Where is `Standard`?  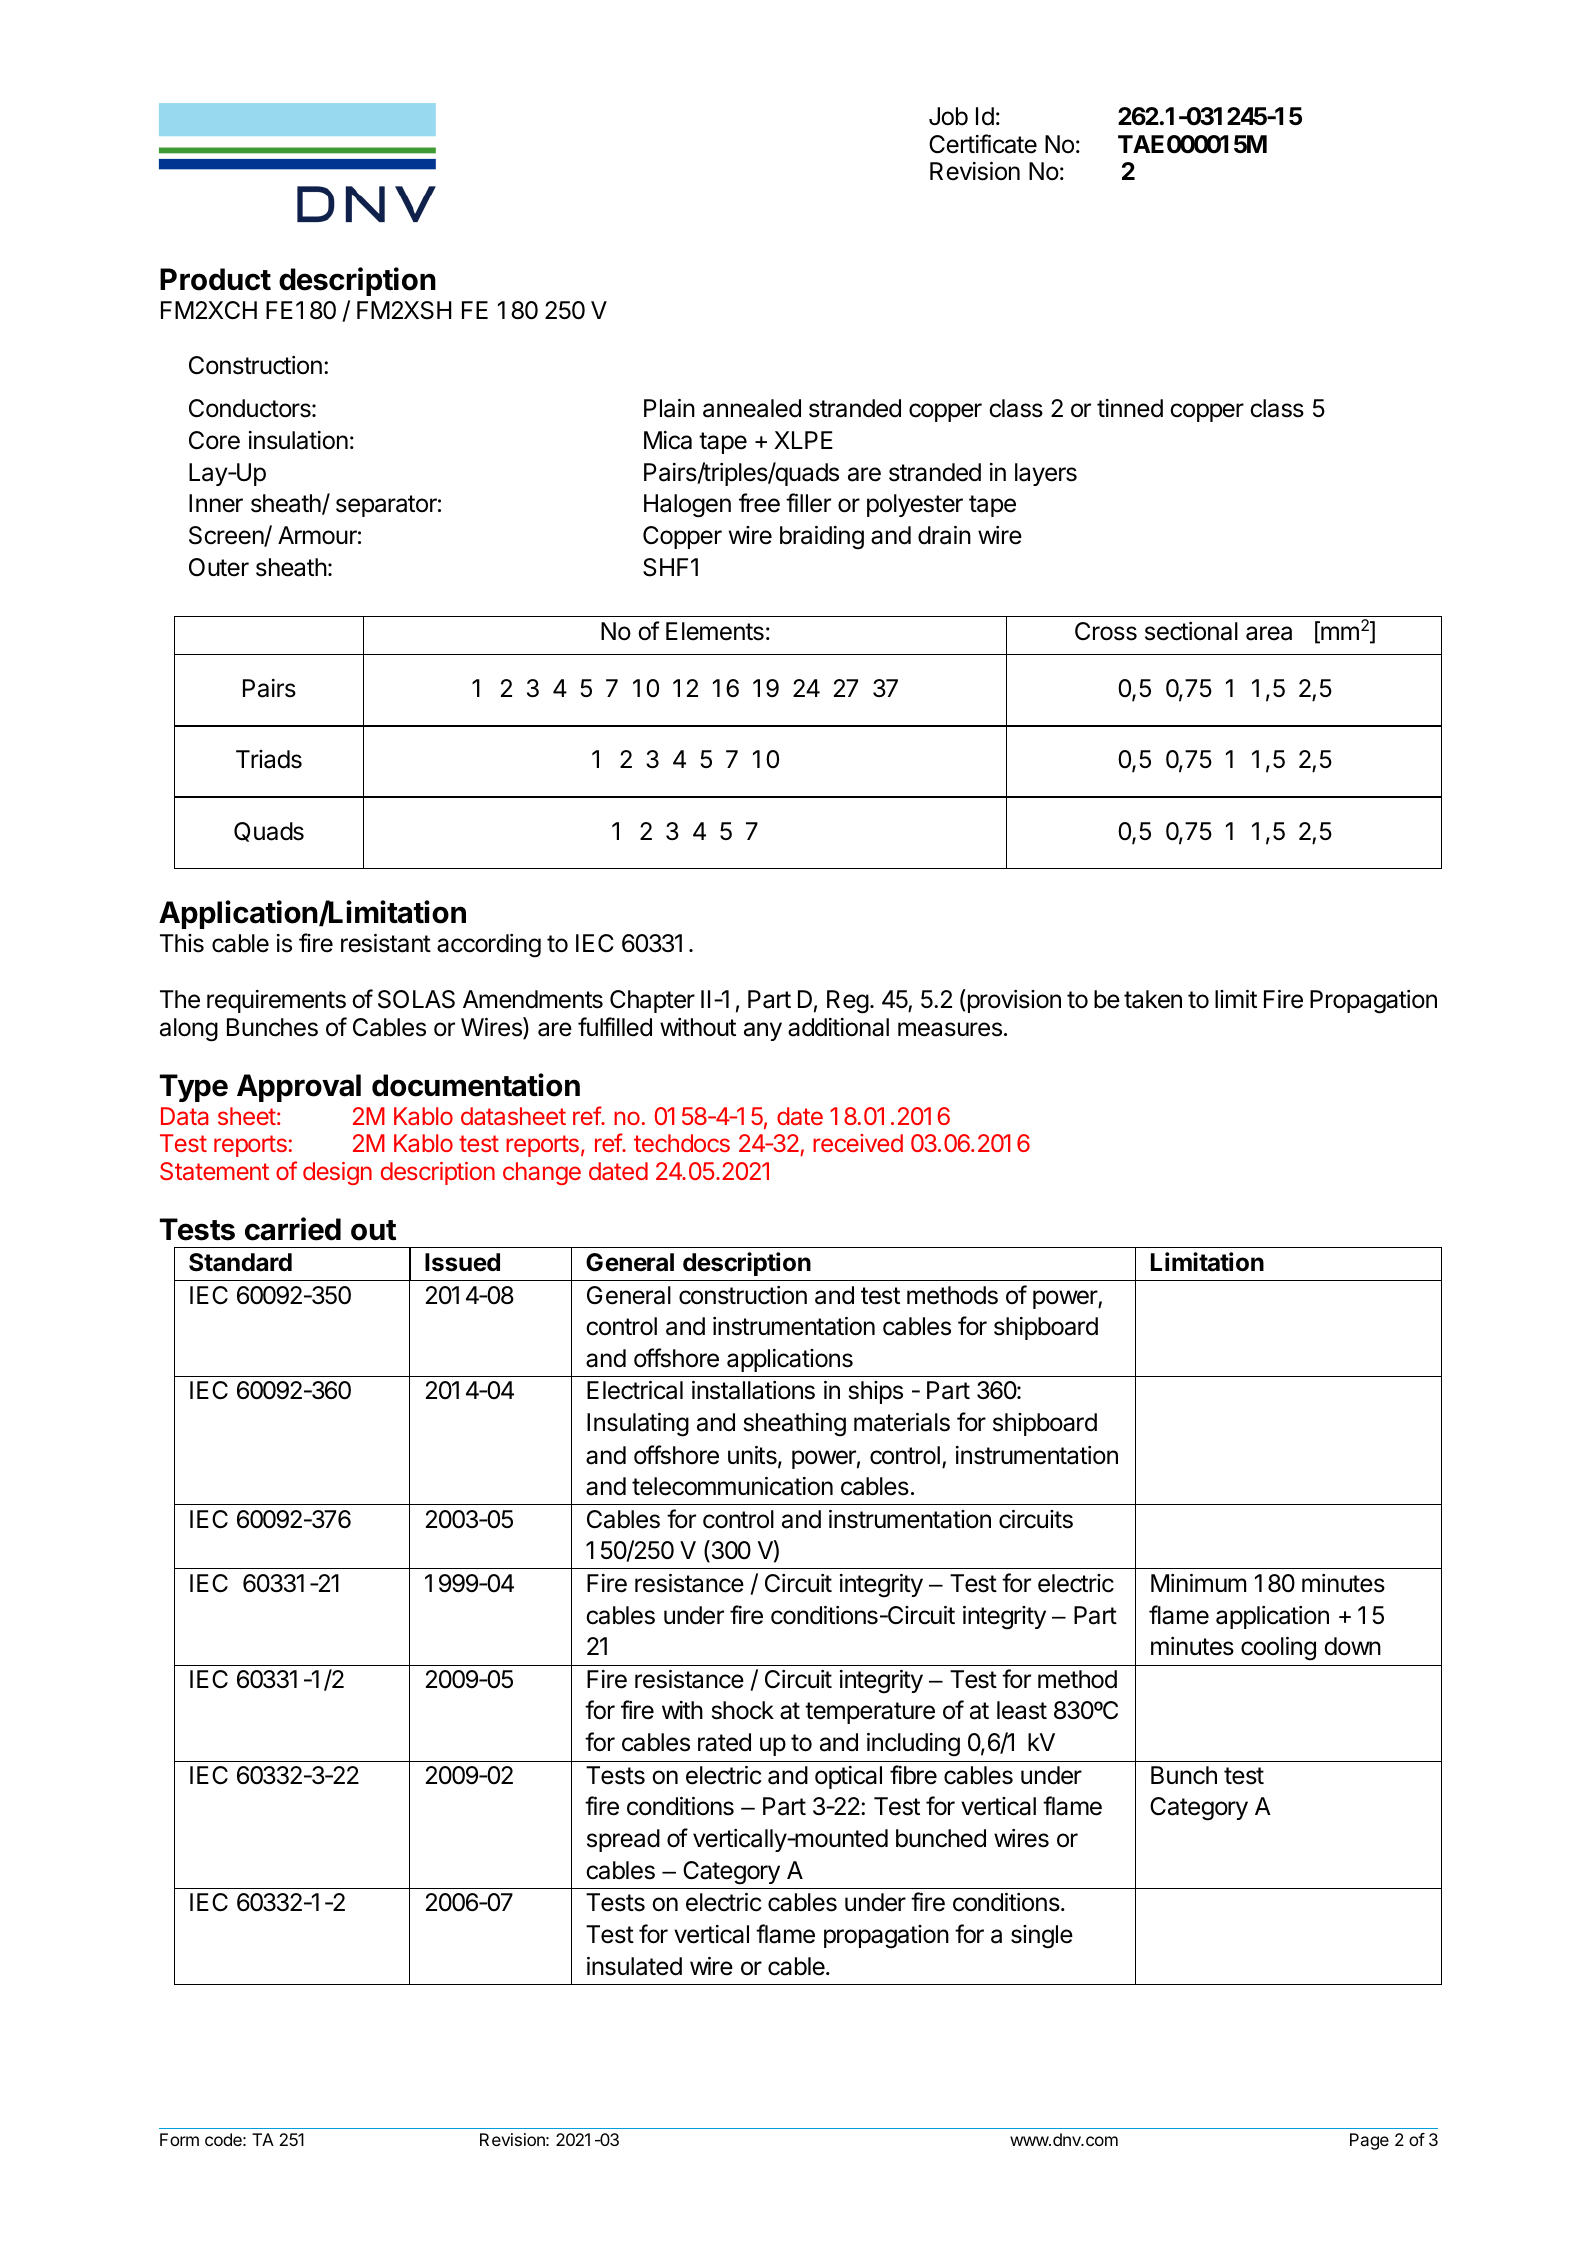 Standard is located at coordinates (240, 1262).
